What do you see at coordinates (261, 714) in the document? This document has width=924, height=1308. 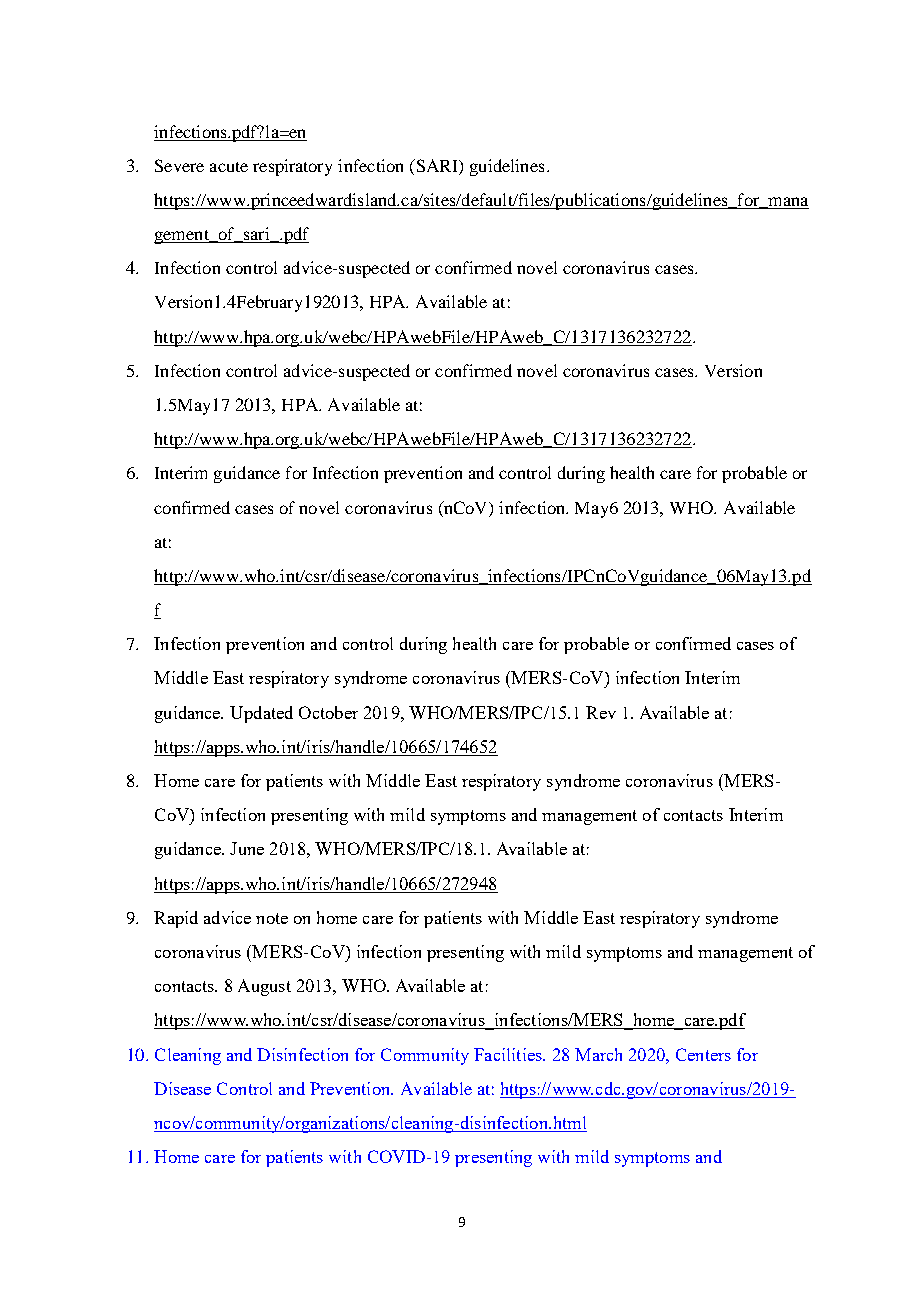 I see `Updated` at bounding box center [261, 714].
